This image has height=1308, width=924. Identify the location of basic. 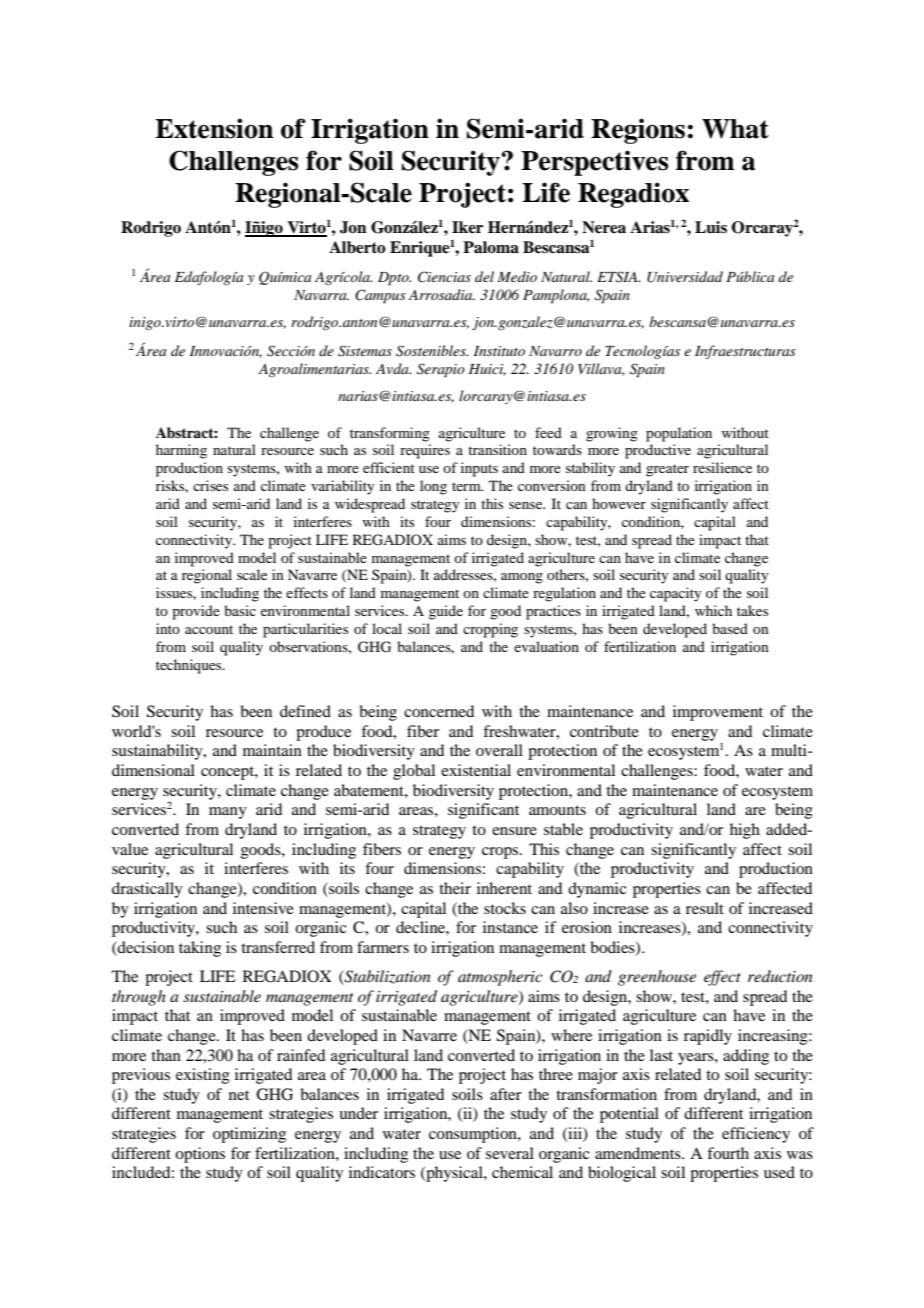
(240, 610).
